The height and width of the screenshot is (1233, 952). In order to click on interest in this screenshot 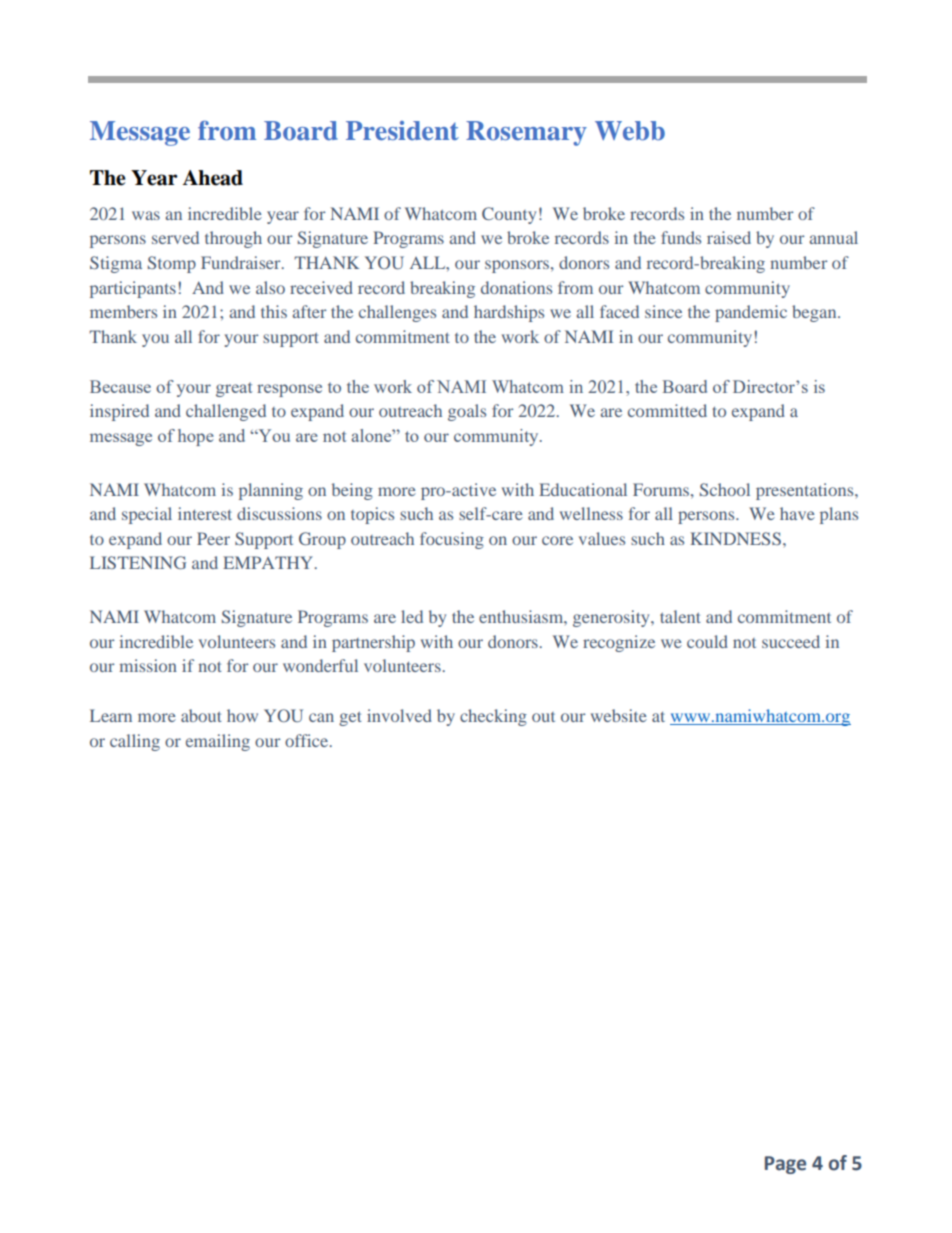, I will do `click(205, 513)`.
